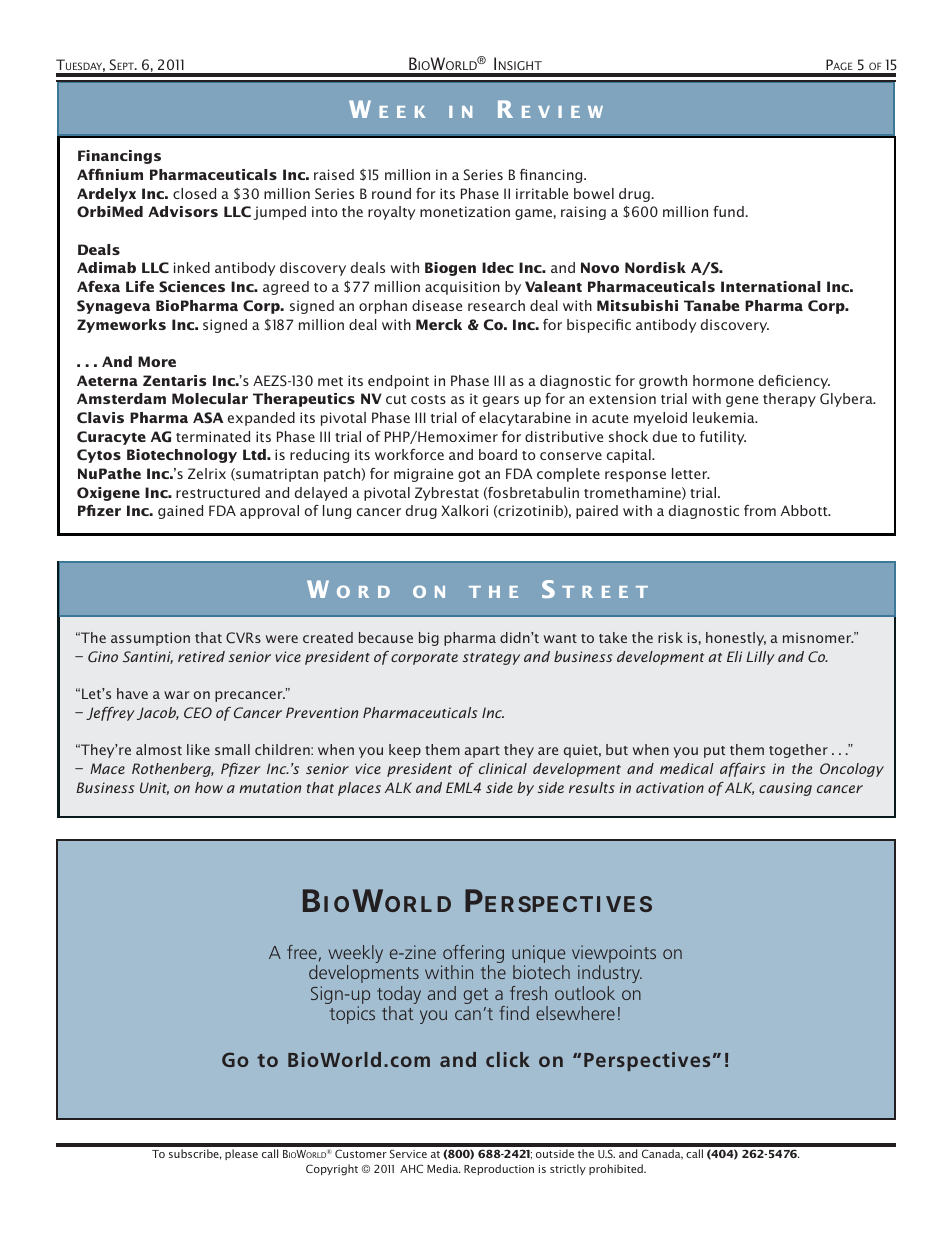 The height and width of the screenshot is (1233, 952). Describe the element at coordinates (617, 1169) in the screenshot. I see `prohibited` at that location.
